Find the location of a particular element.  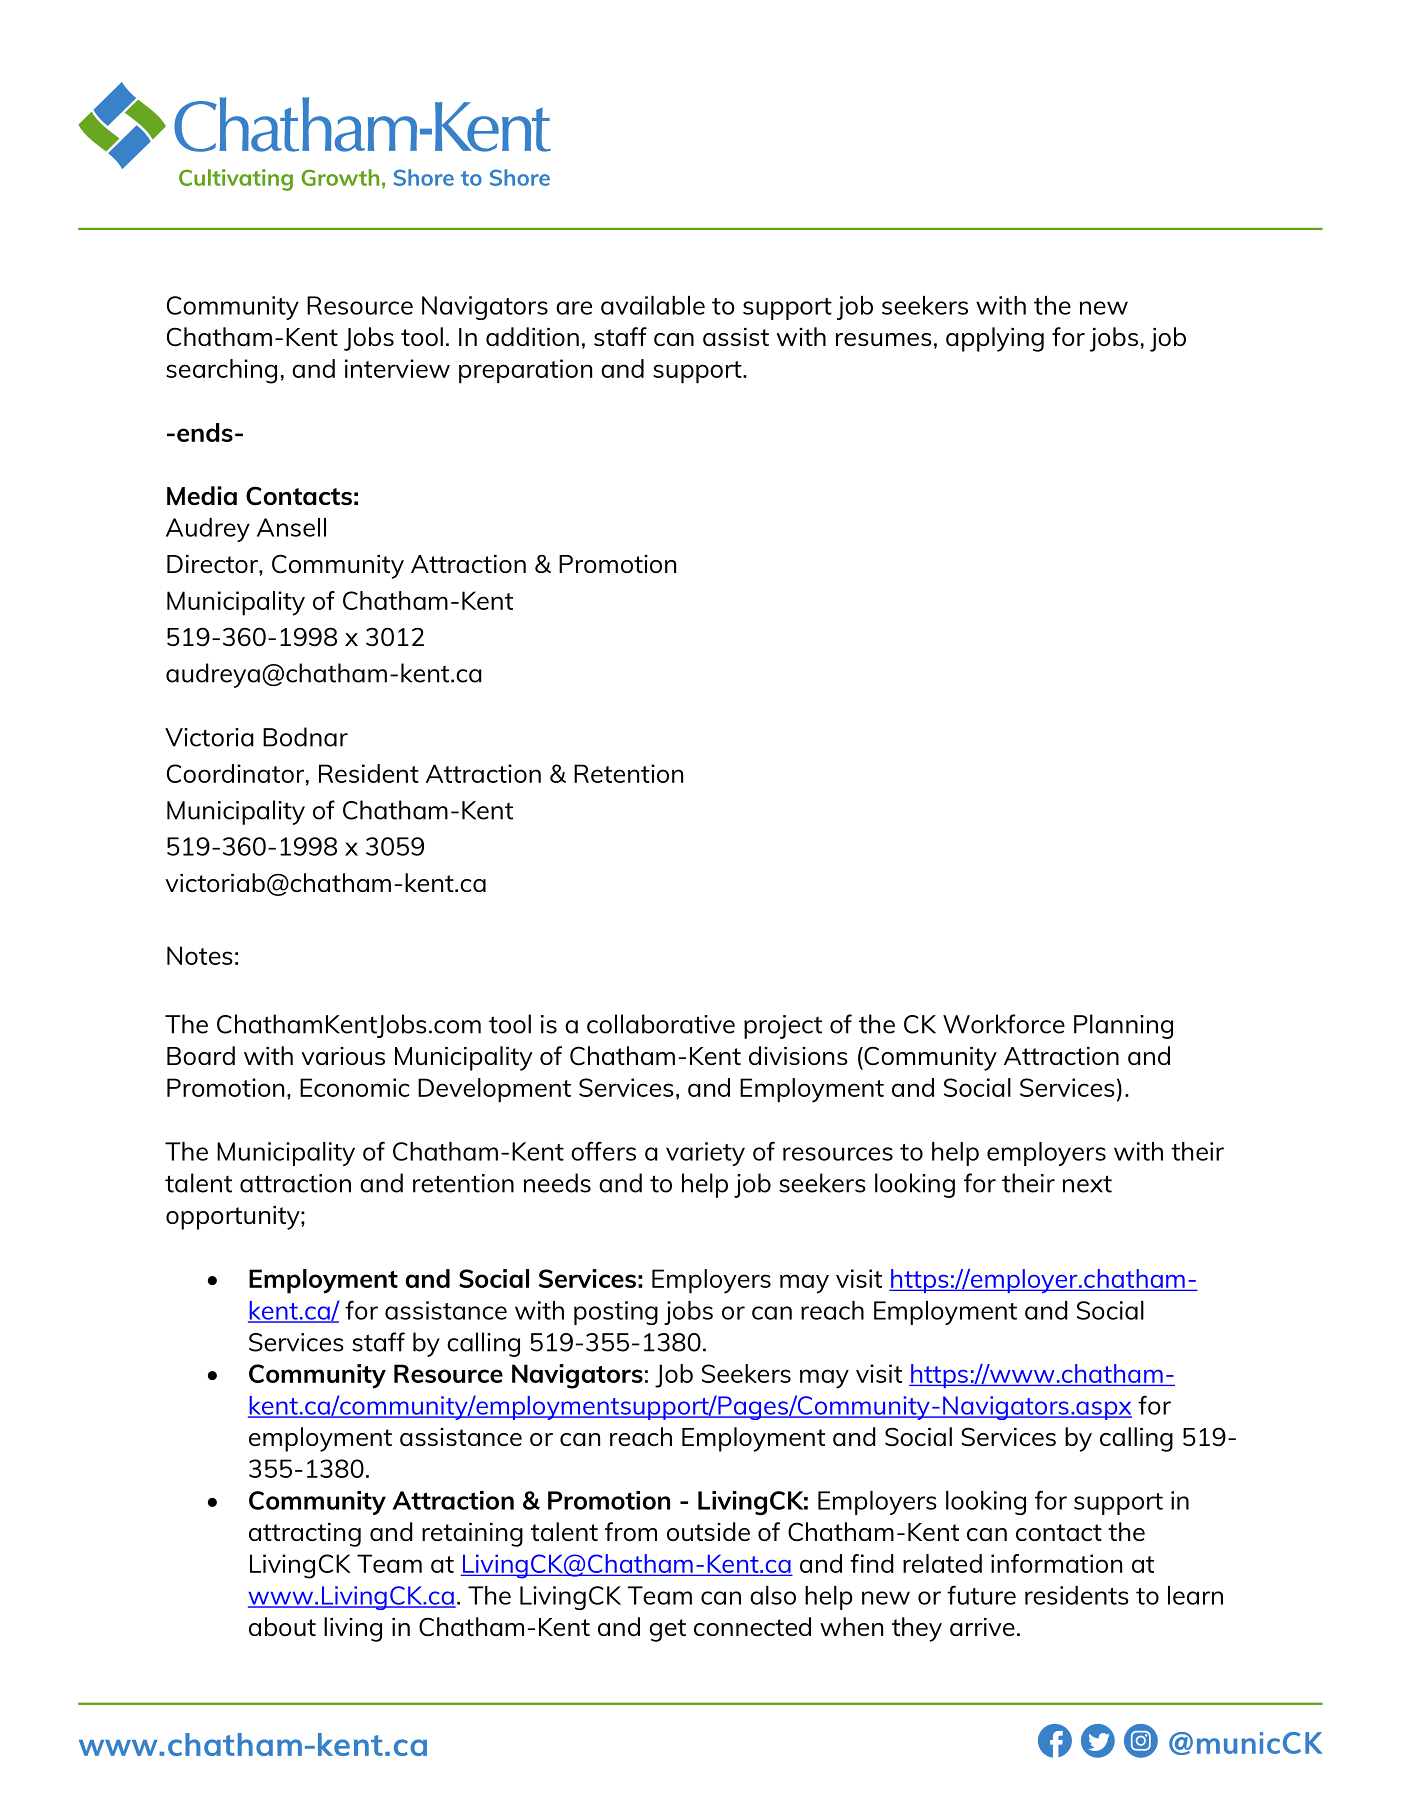

posting is located at coordinates (616, 1313).
